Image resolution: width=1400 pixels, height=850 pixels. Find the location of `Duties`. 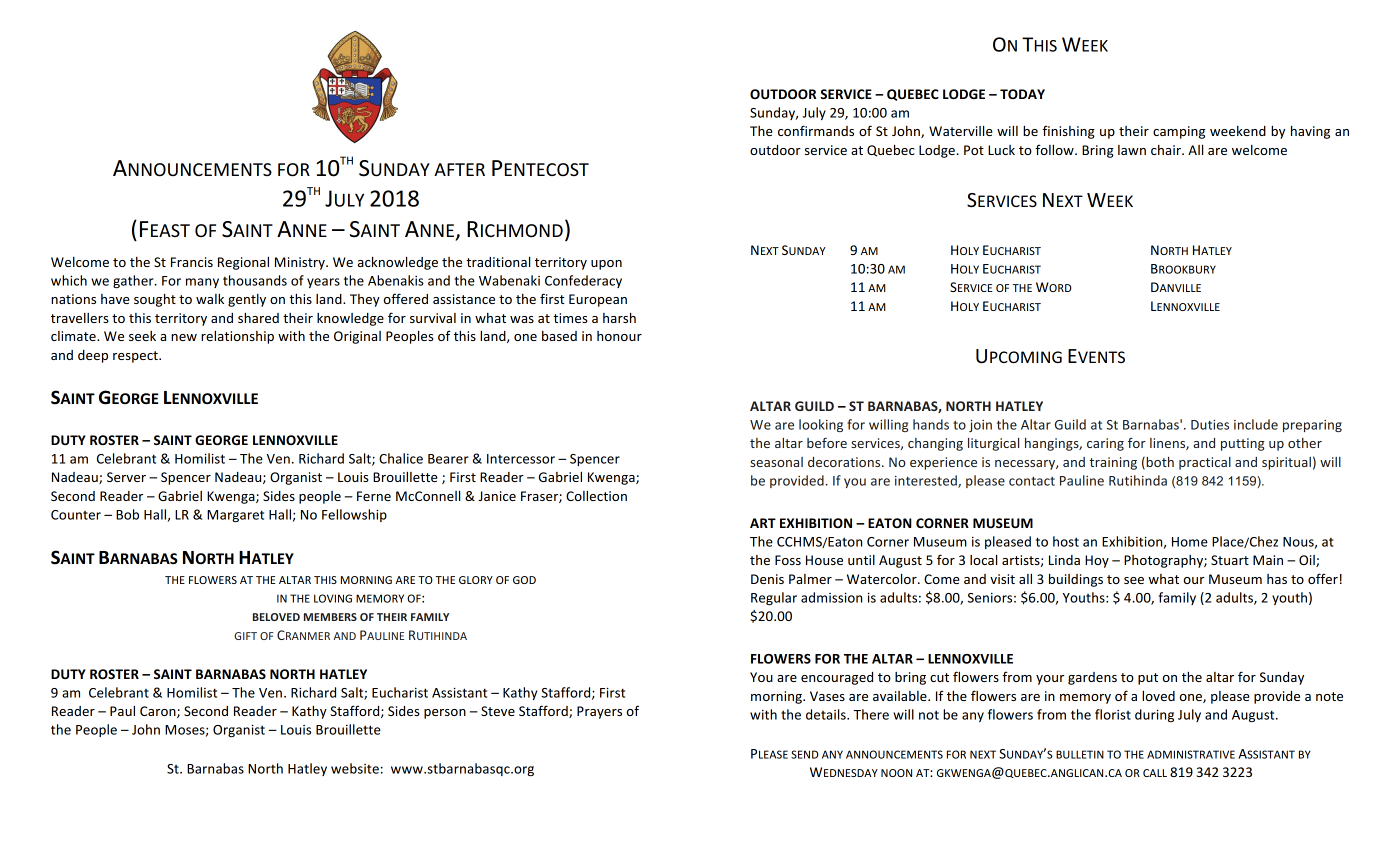

Duties is located at coordinates (1210, 425).
